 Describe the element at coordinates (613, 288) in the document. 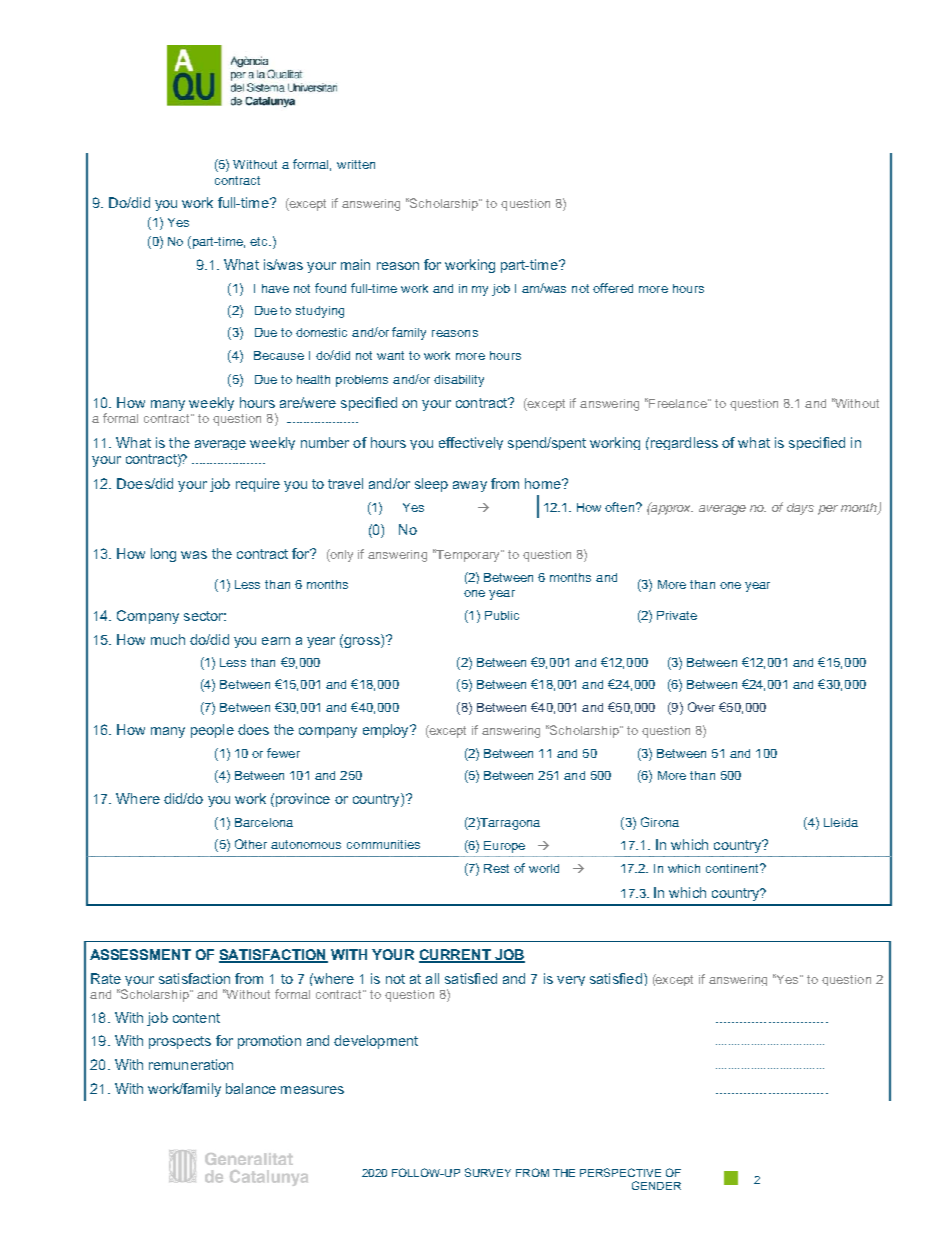

I see `offered` at that location.
